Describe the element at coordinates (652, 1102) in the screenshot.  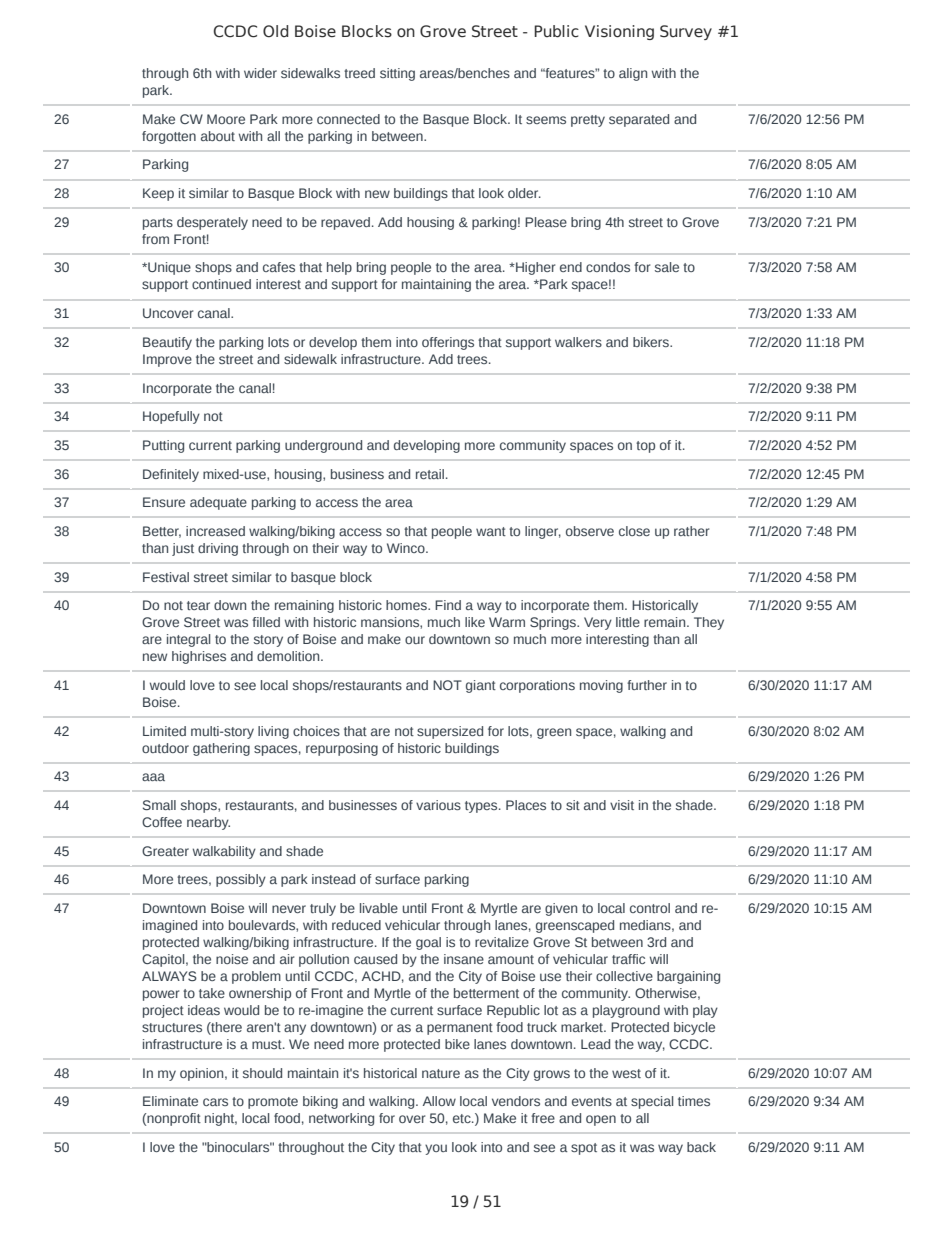
I see `special` at that location.
